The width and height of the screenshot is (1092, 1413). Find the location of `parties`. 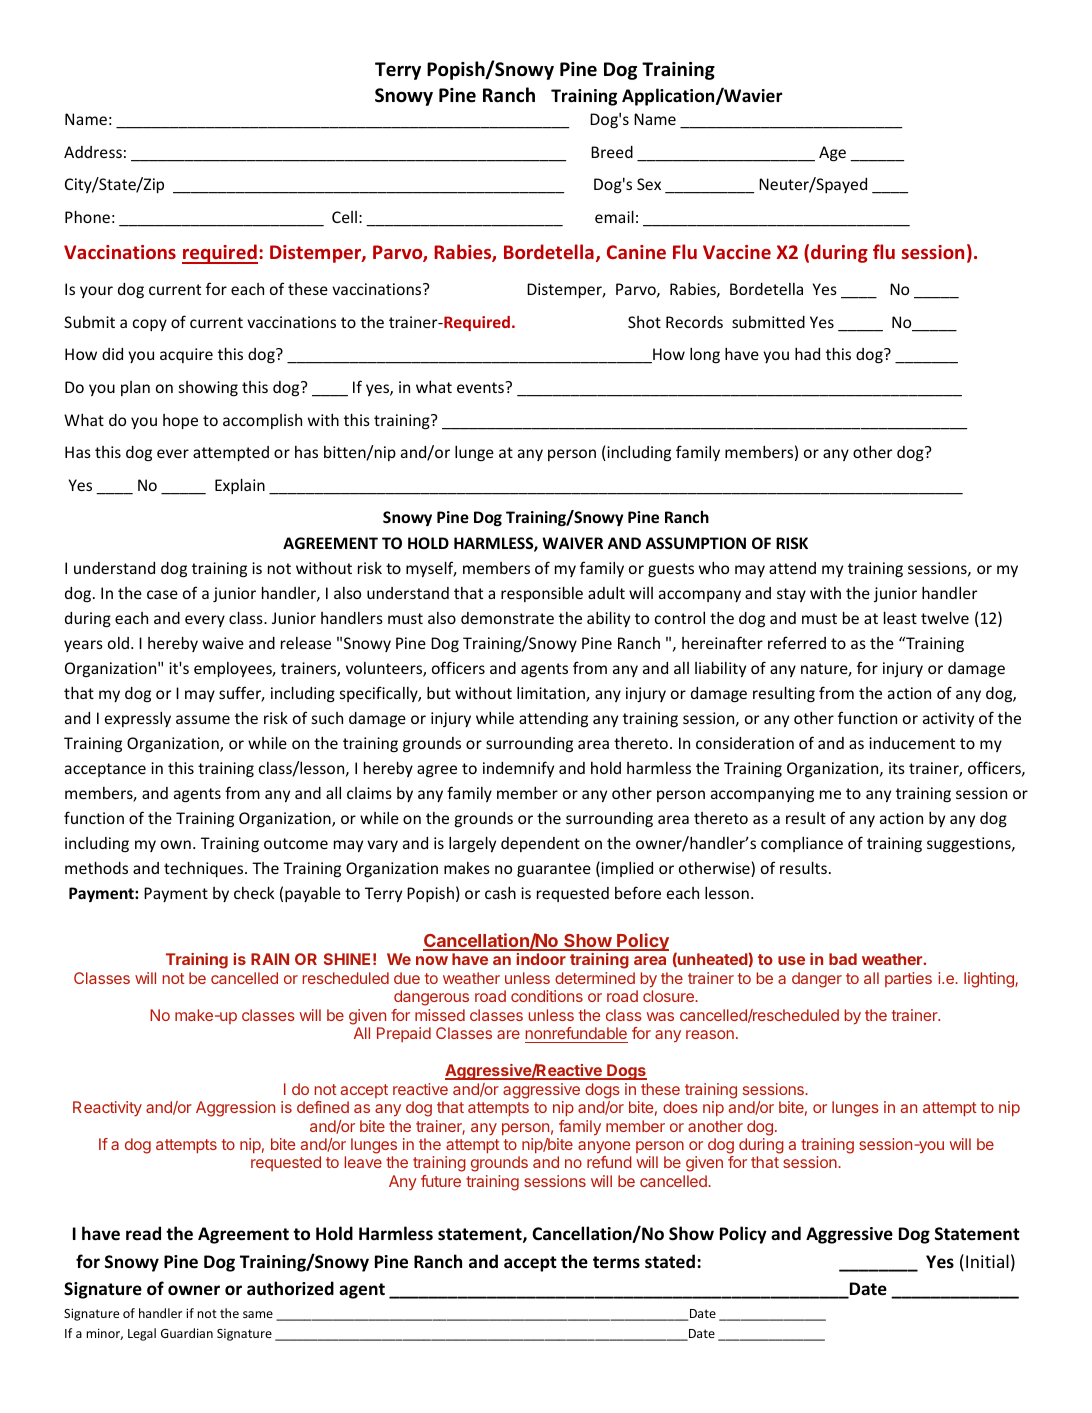

parties is located at coordinates (908, 979).
